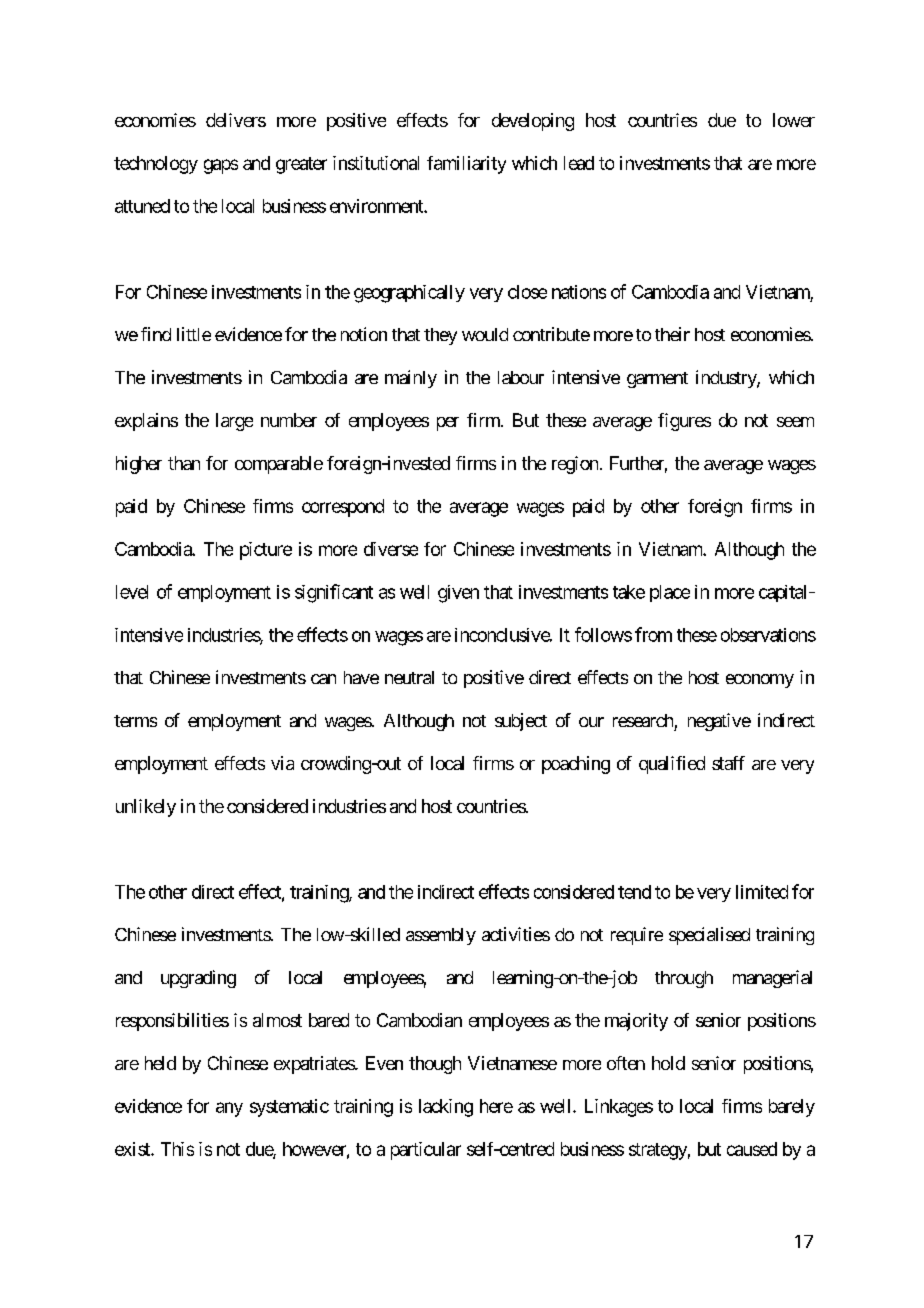 The width and height of the screenshot is (924, 1308). Describe the element at coordinates (156, 165) in the screenshot. I see `technology` at that location.
